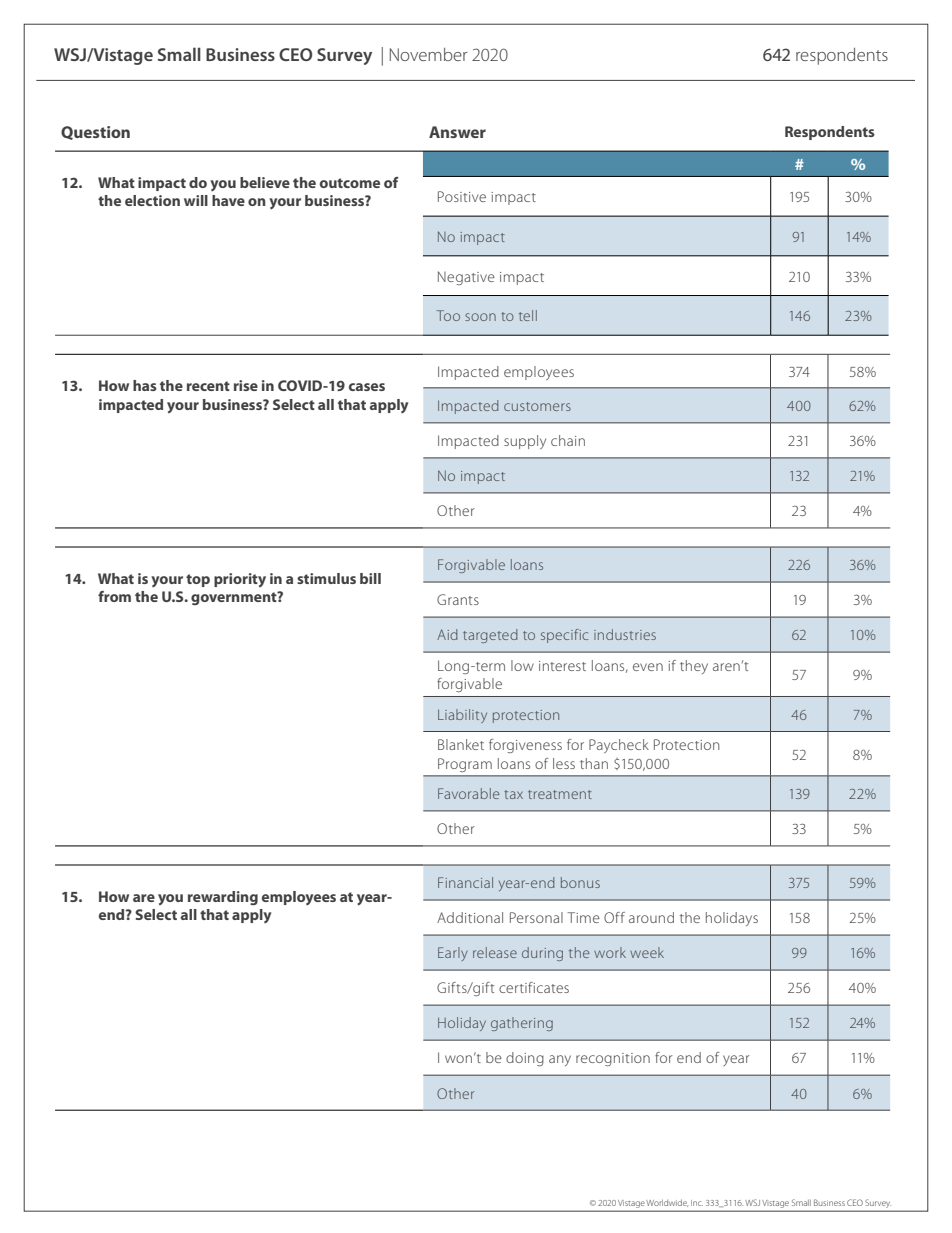 This screenshot has width=952, height=1233. What do you see at coordinates (428, 54) in the screenshot?
I see `November` at bounding box center [428, 54].
